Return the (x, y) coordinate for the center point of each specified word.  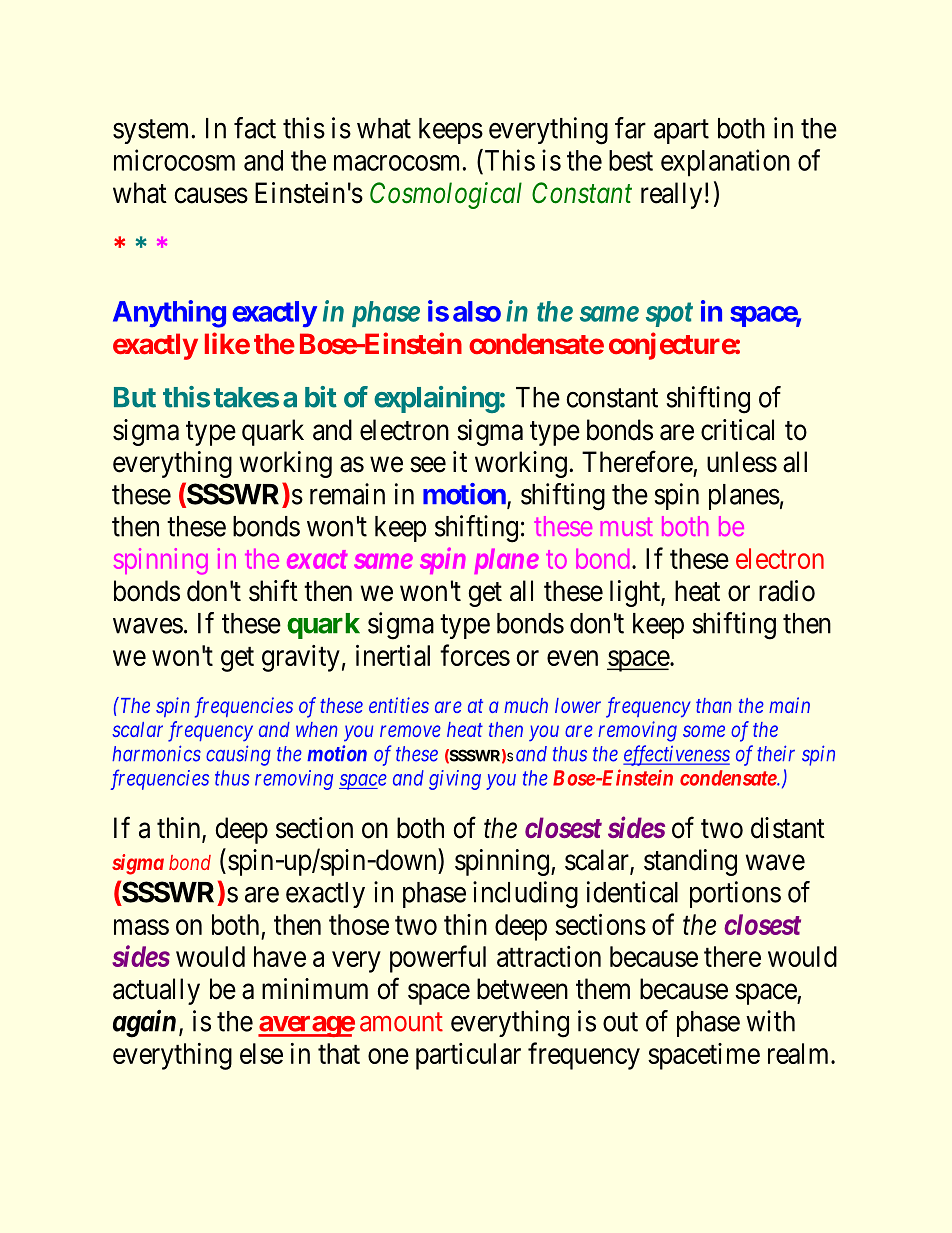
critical (737, 430)
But (135, 397)
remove (410, 731)
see (428, 465)
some (704, 731)
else (261, 1053)
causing (238, 755)
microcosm (174, 160)
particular (468, 1056)
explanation (725, 163)
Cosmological (446, 195)
